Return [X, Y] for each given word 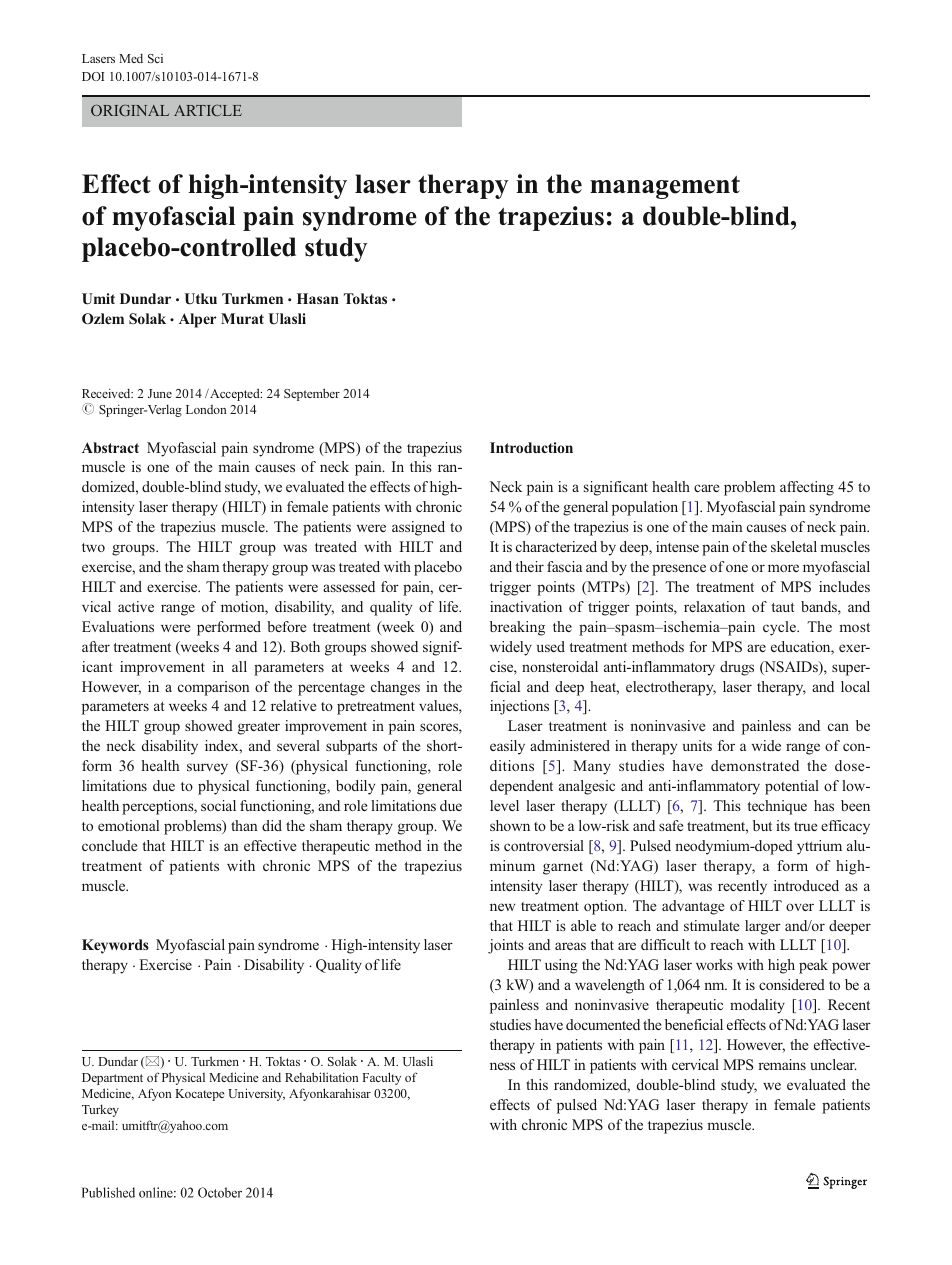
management [665, 187]
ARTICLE [208, 110]
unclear [833, 1064]
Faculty [381, 1078]
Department [112, 1079]
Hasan [318, 298]
